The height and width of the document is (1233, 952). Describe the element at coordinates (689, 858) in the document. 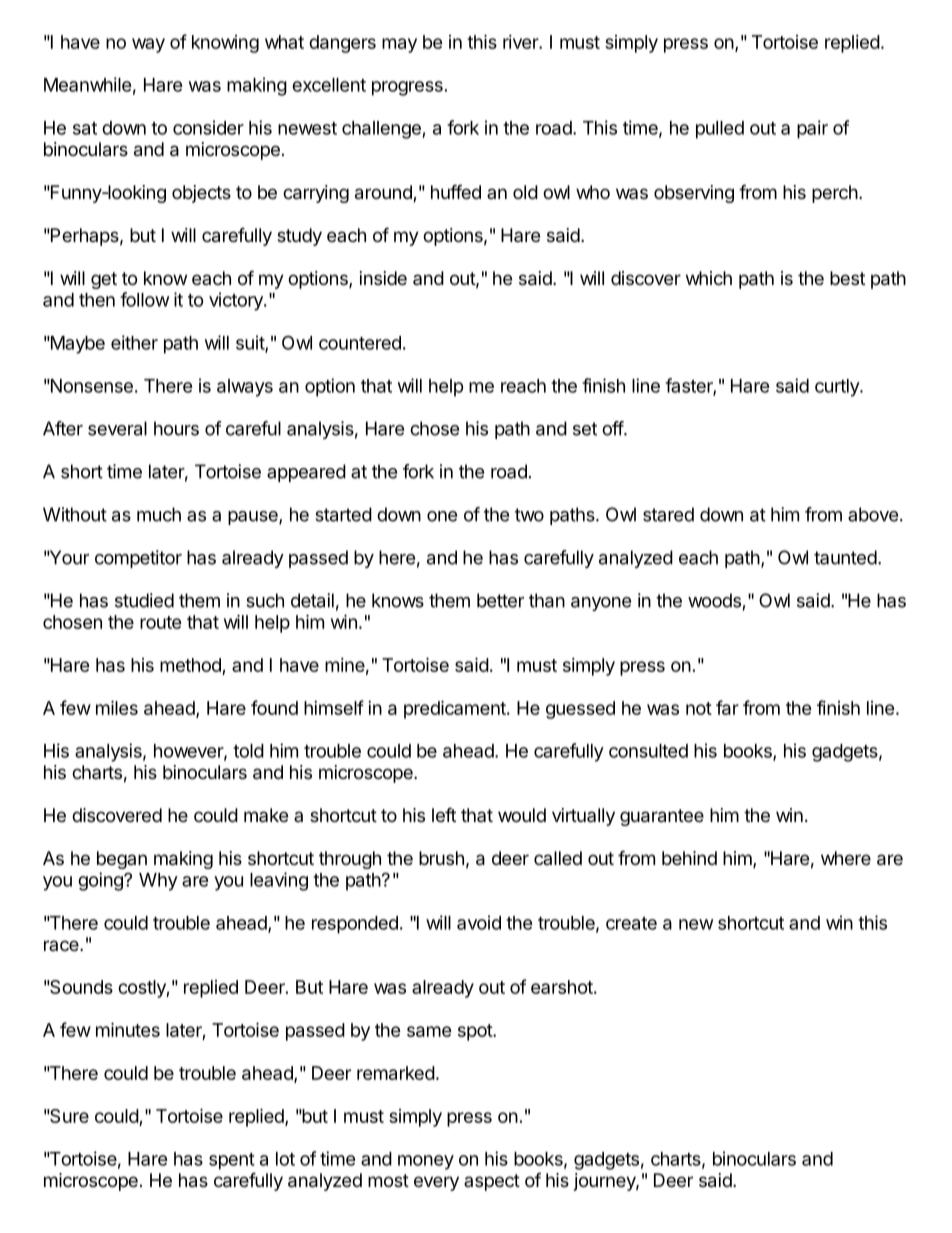

I see `behind` at that location.
